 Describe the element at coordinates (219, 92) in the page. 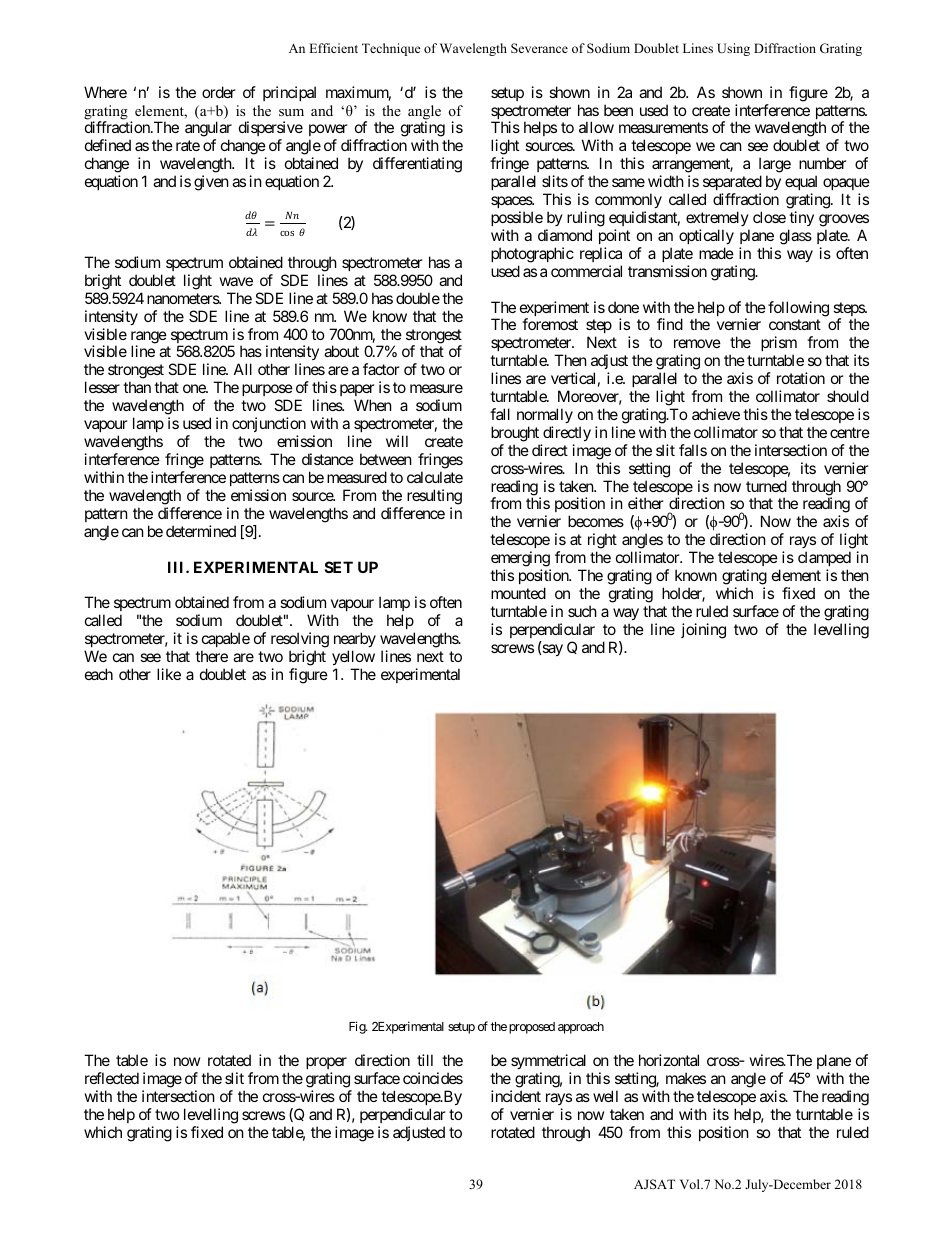

I see `order` at that location.
